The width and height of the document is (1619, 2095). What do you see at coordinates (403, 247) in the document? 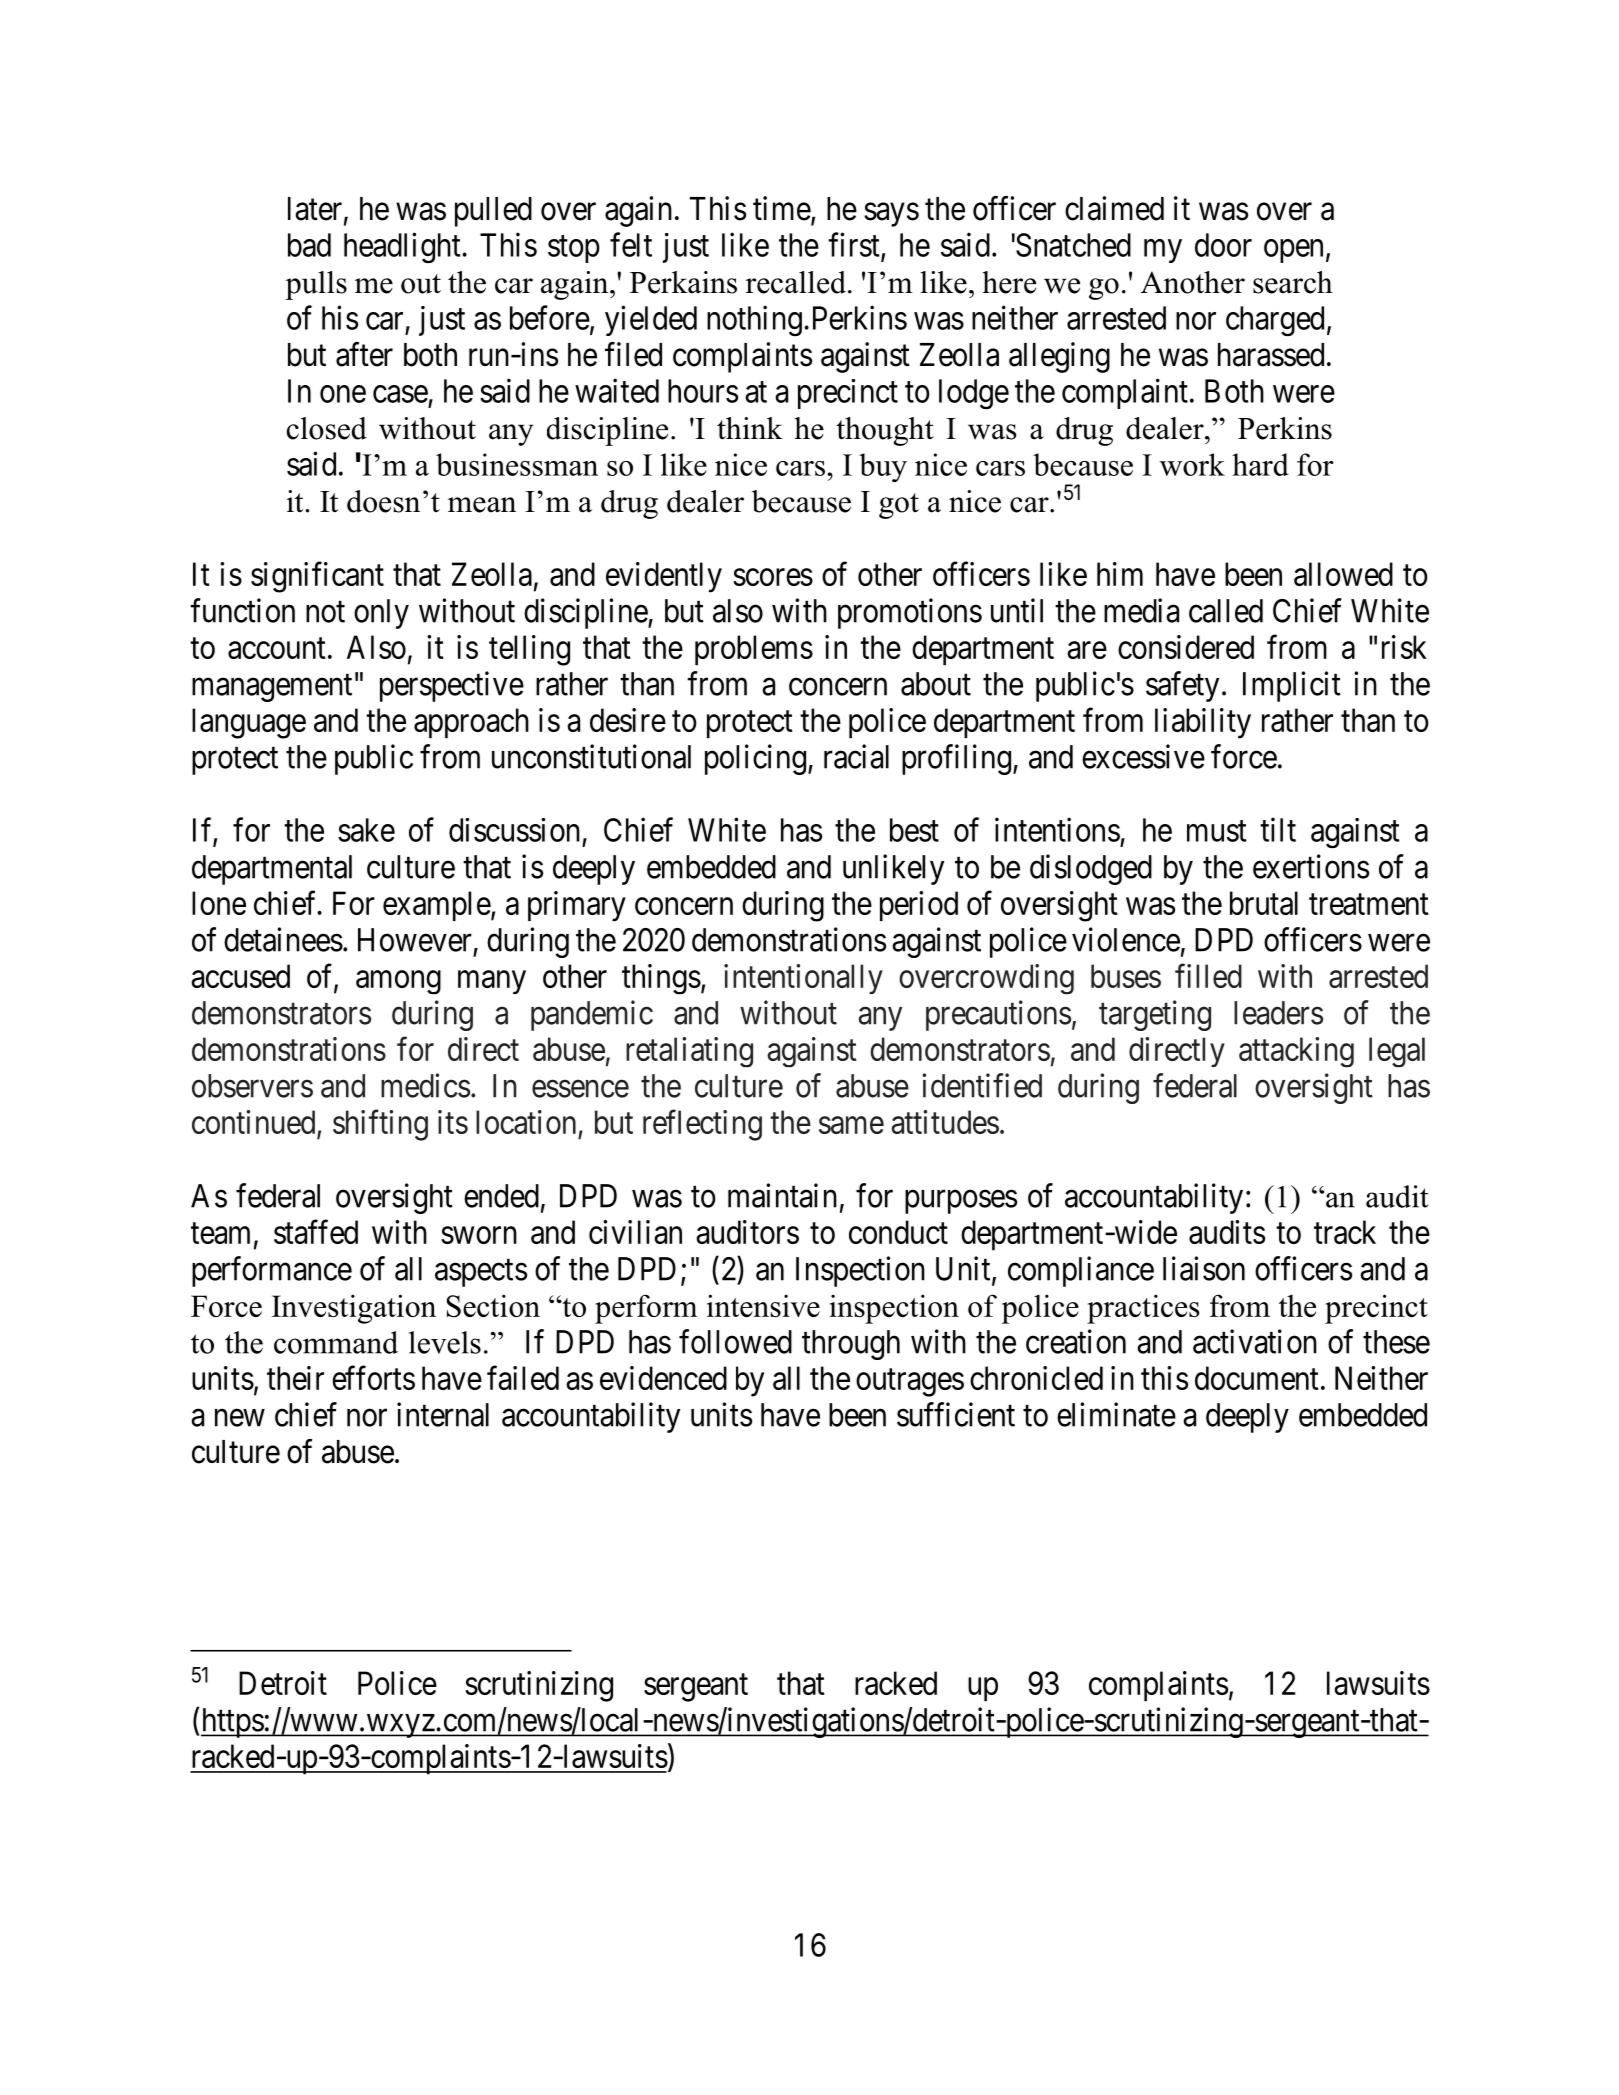
I see `headlight` at bounding box center [403, 247].
